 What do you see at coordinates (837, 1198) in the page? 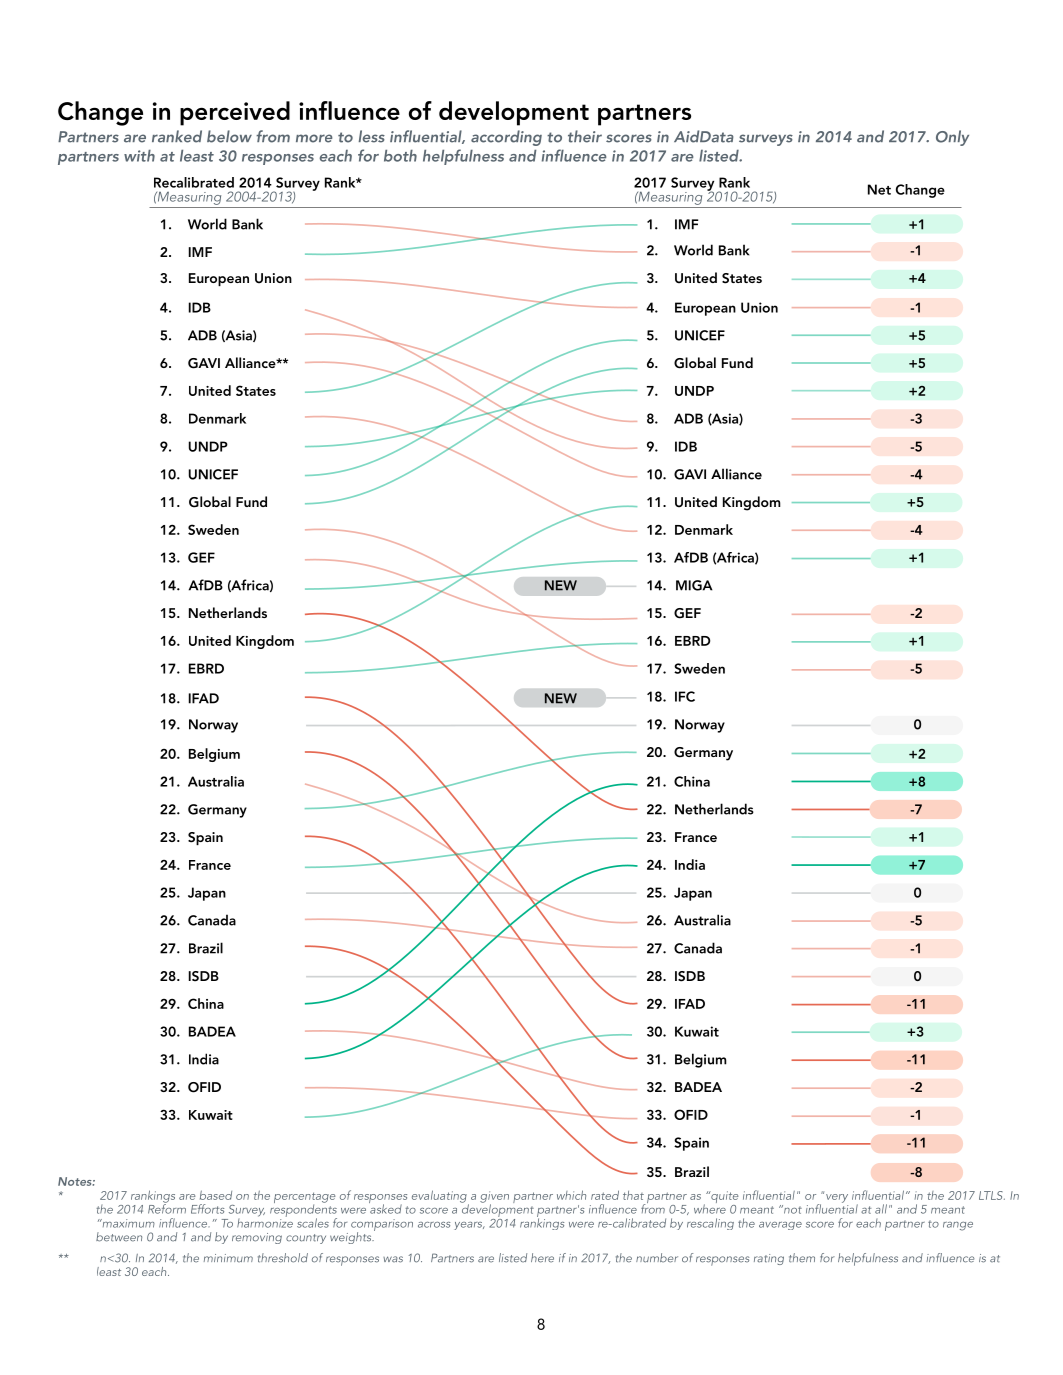
I see `very` at bounding box center [837, 1198].
